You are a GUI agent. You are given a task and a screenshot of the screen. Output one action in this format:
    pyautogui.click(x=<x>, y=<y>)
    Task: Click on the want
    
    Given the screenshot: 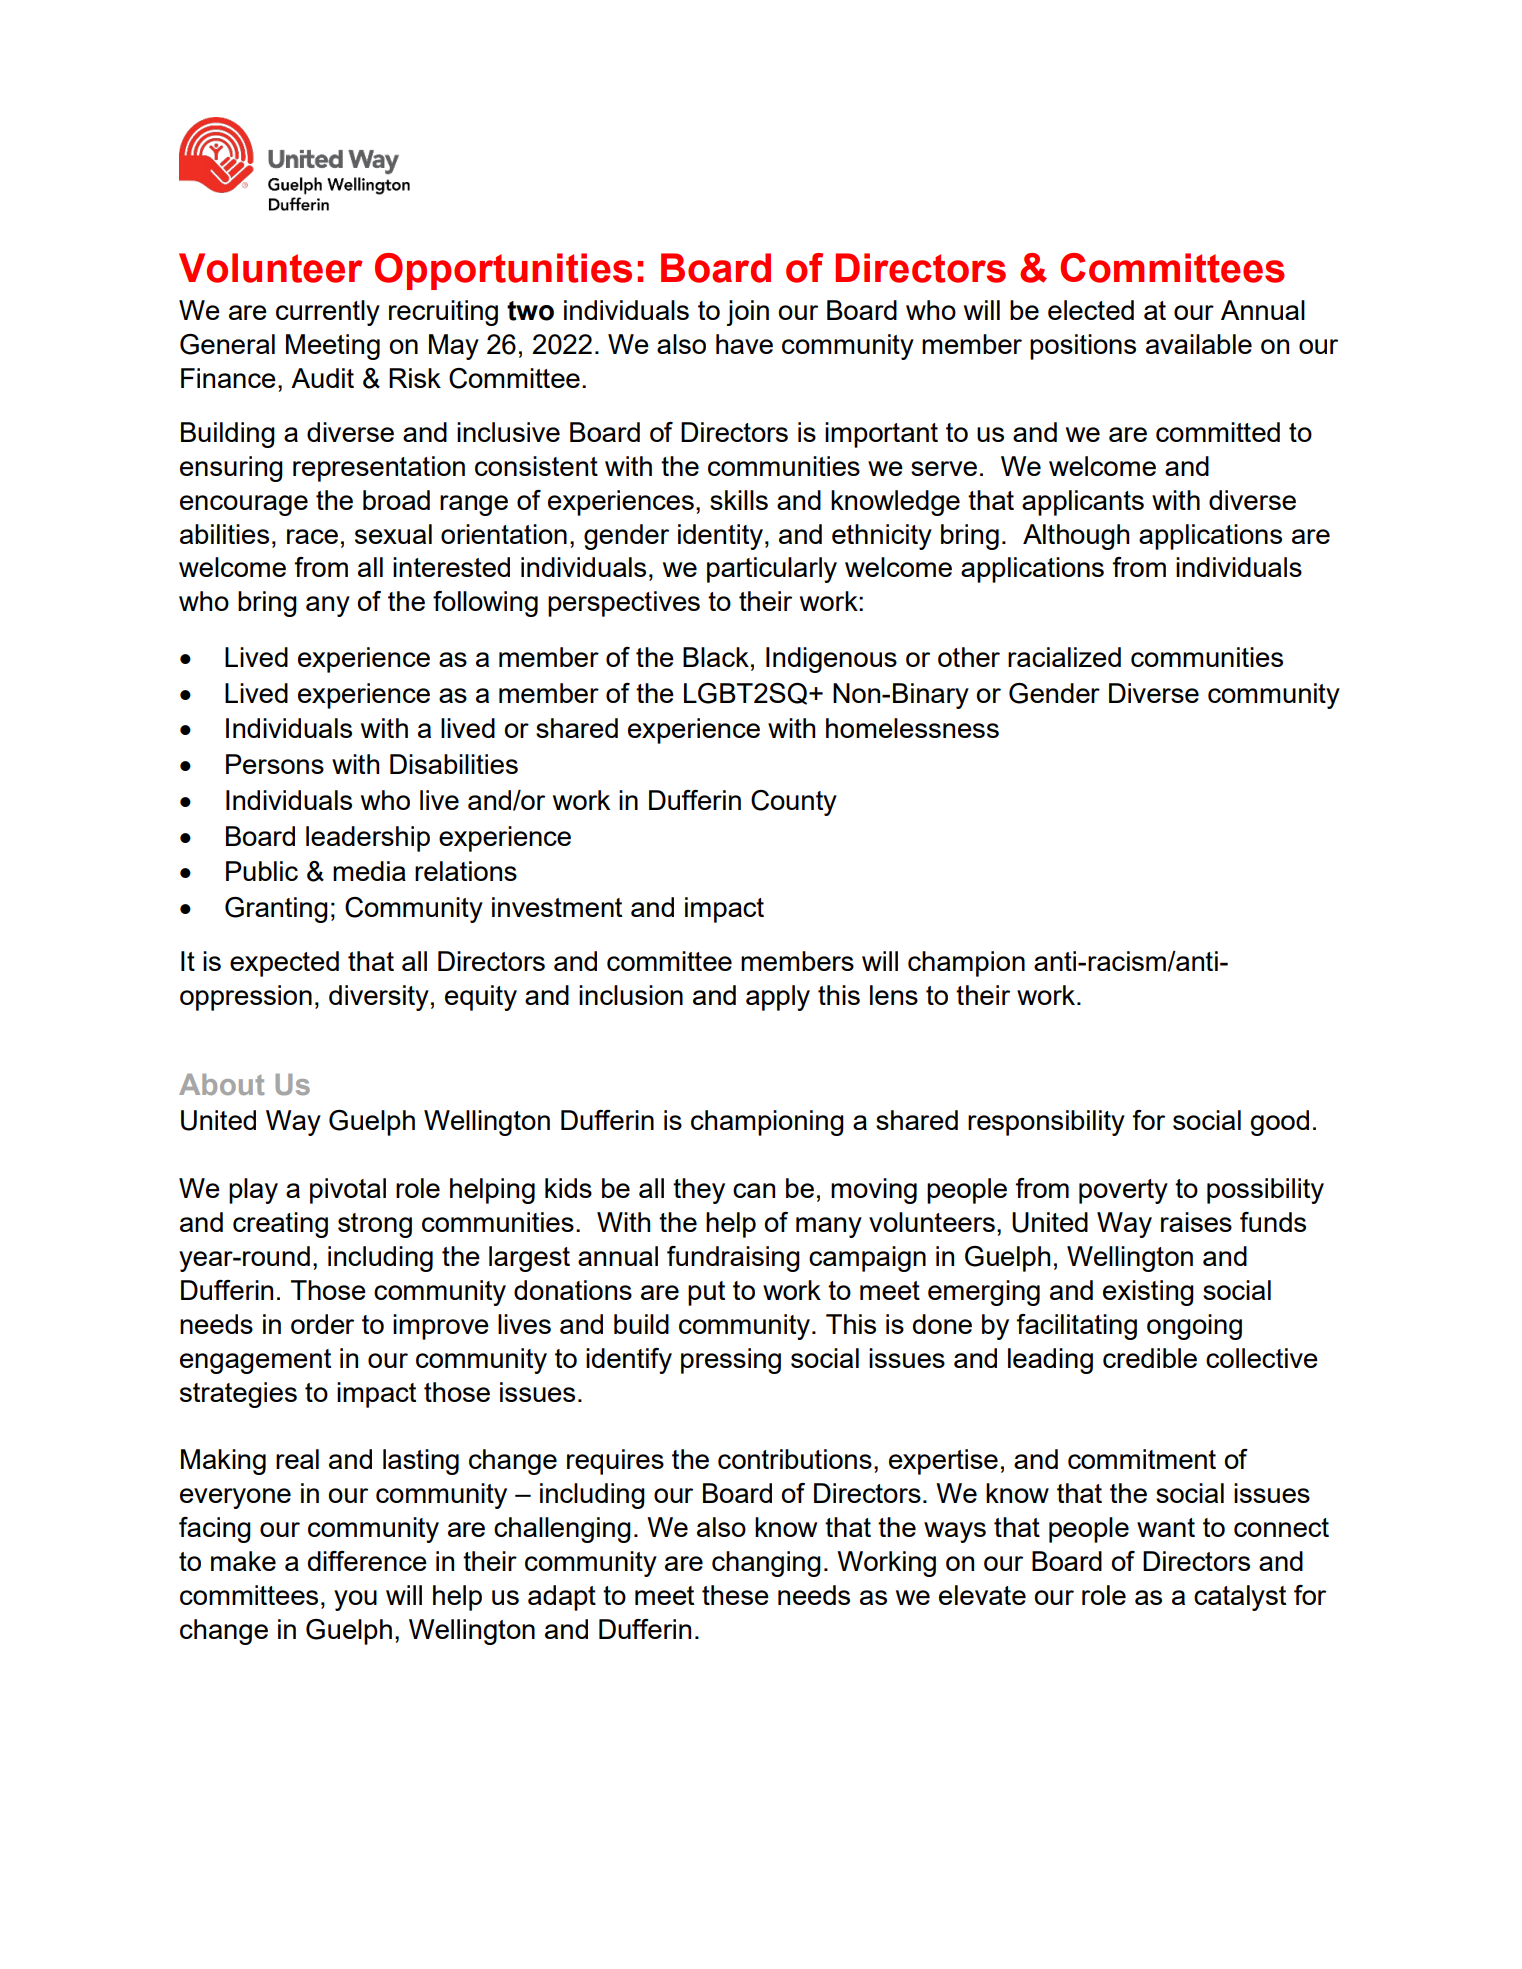 What is the action you would take?
    pyautogui.click(x=1166, y=1527)
